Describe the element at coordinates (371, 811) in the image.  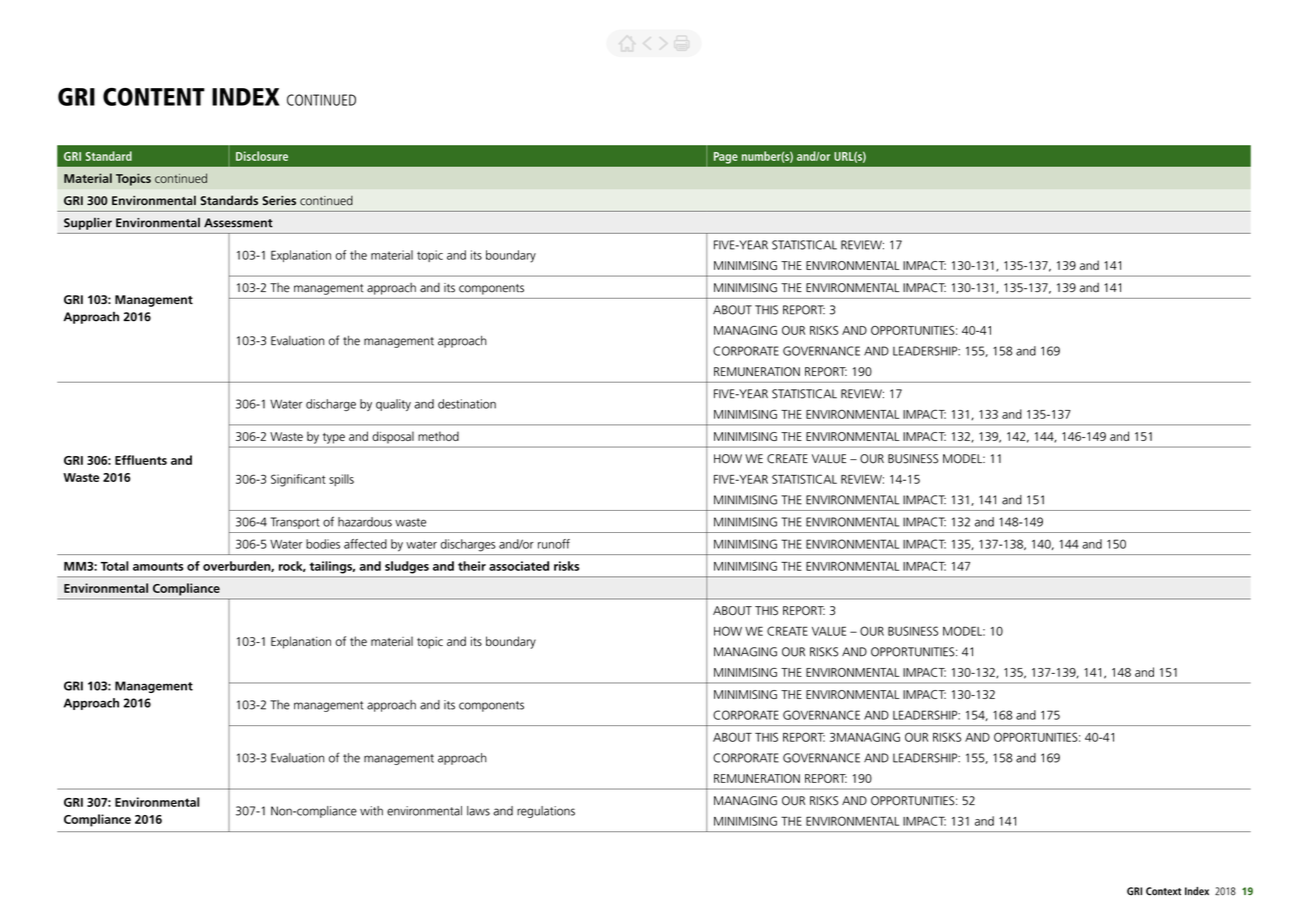
I see `with` at that location.
